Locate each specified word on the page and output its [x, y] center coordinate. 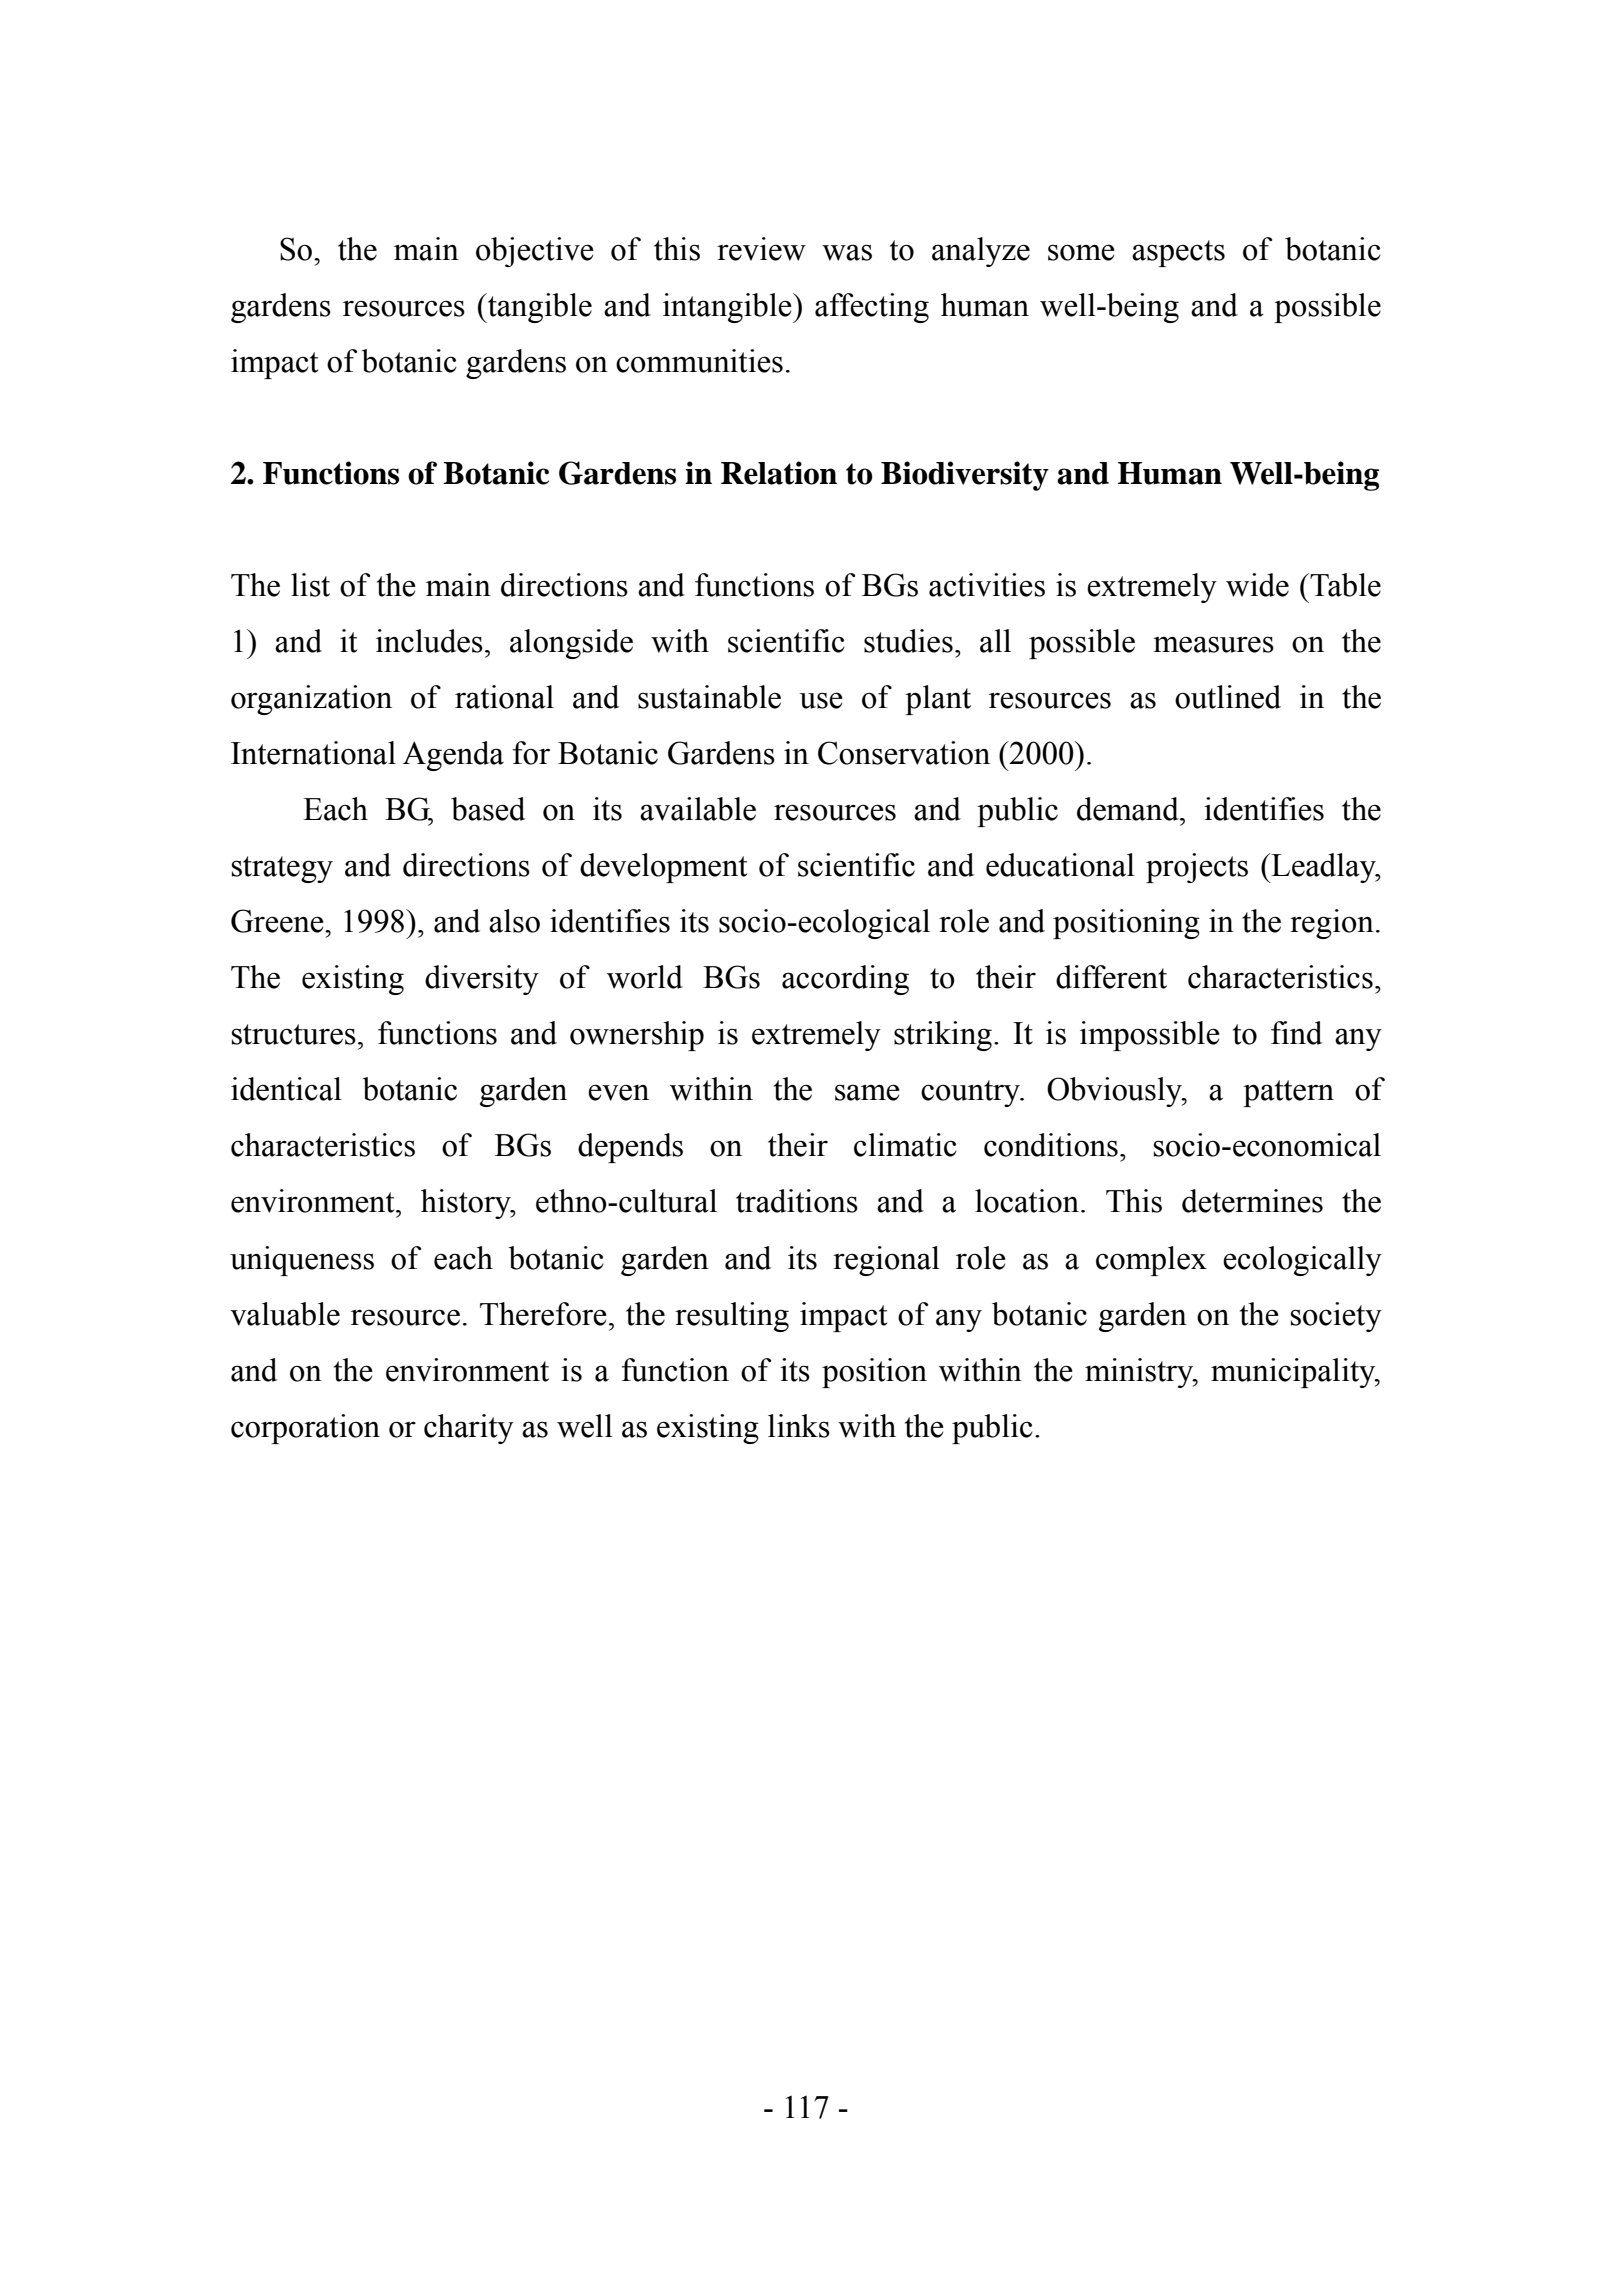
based [488, 809]
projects [1197, 868]
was [847, 252]
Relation [779, 473]
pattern [1288, 1093]
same [867, 1092]
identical [286, 1089]
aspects [1178, 253]
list [310, 585]
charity [469, 1429]
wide [1257, 585]
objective [535, 252]
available [698, 809]
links [799, 1426]
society [1336, 1317]
